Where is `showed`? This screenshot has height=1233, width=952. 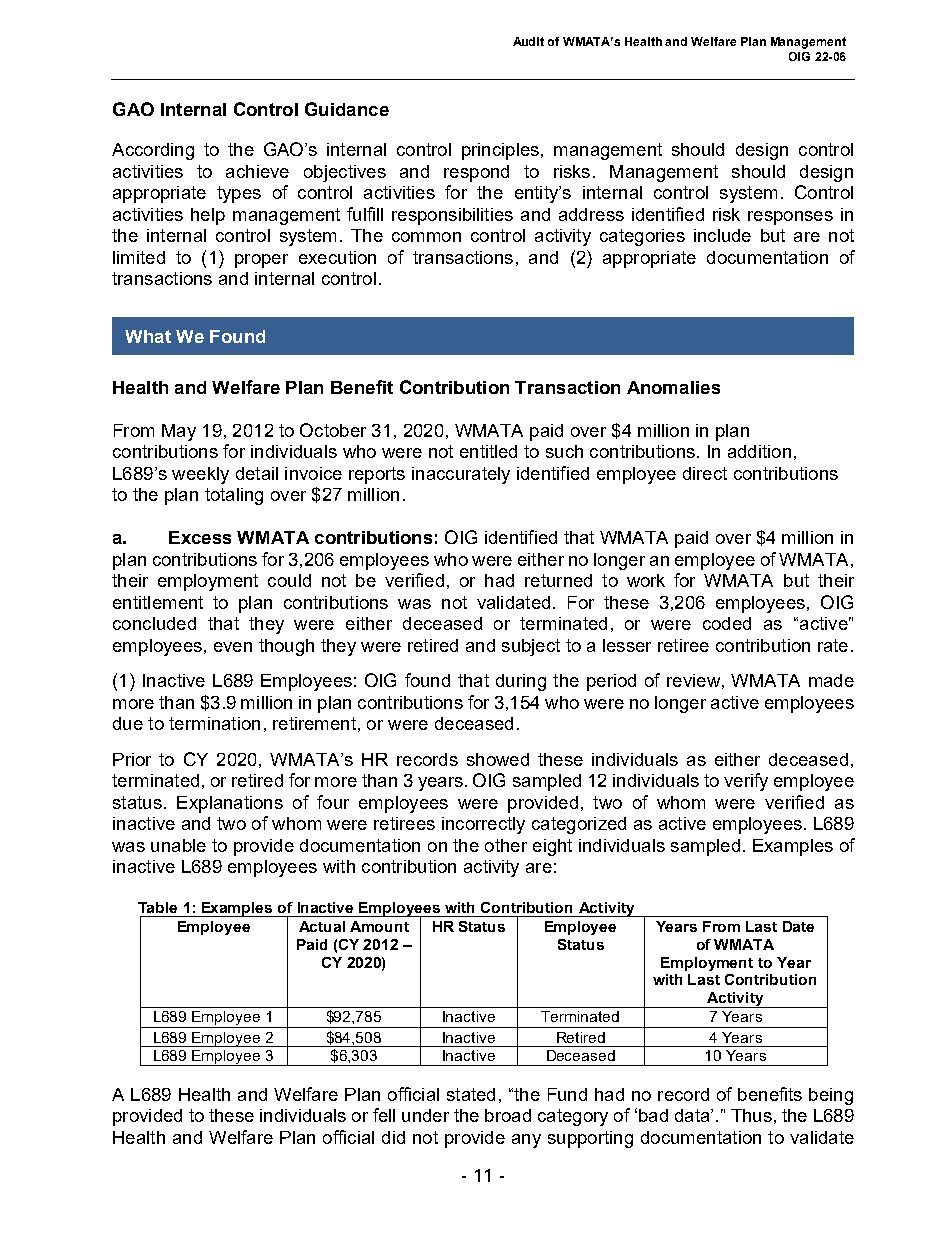 showed is located at coordinates (498, 759).
